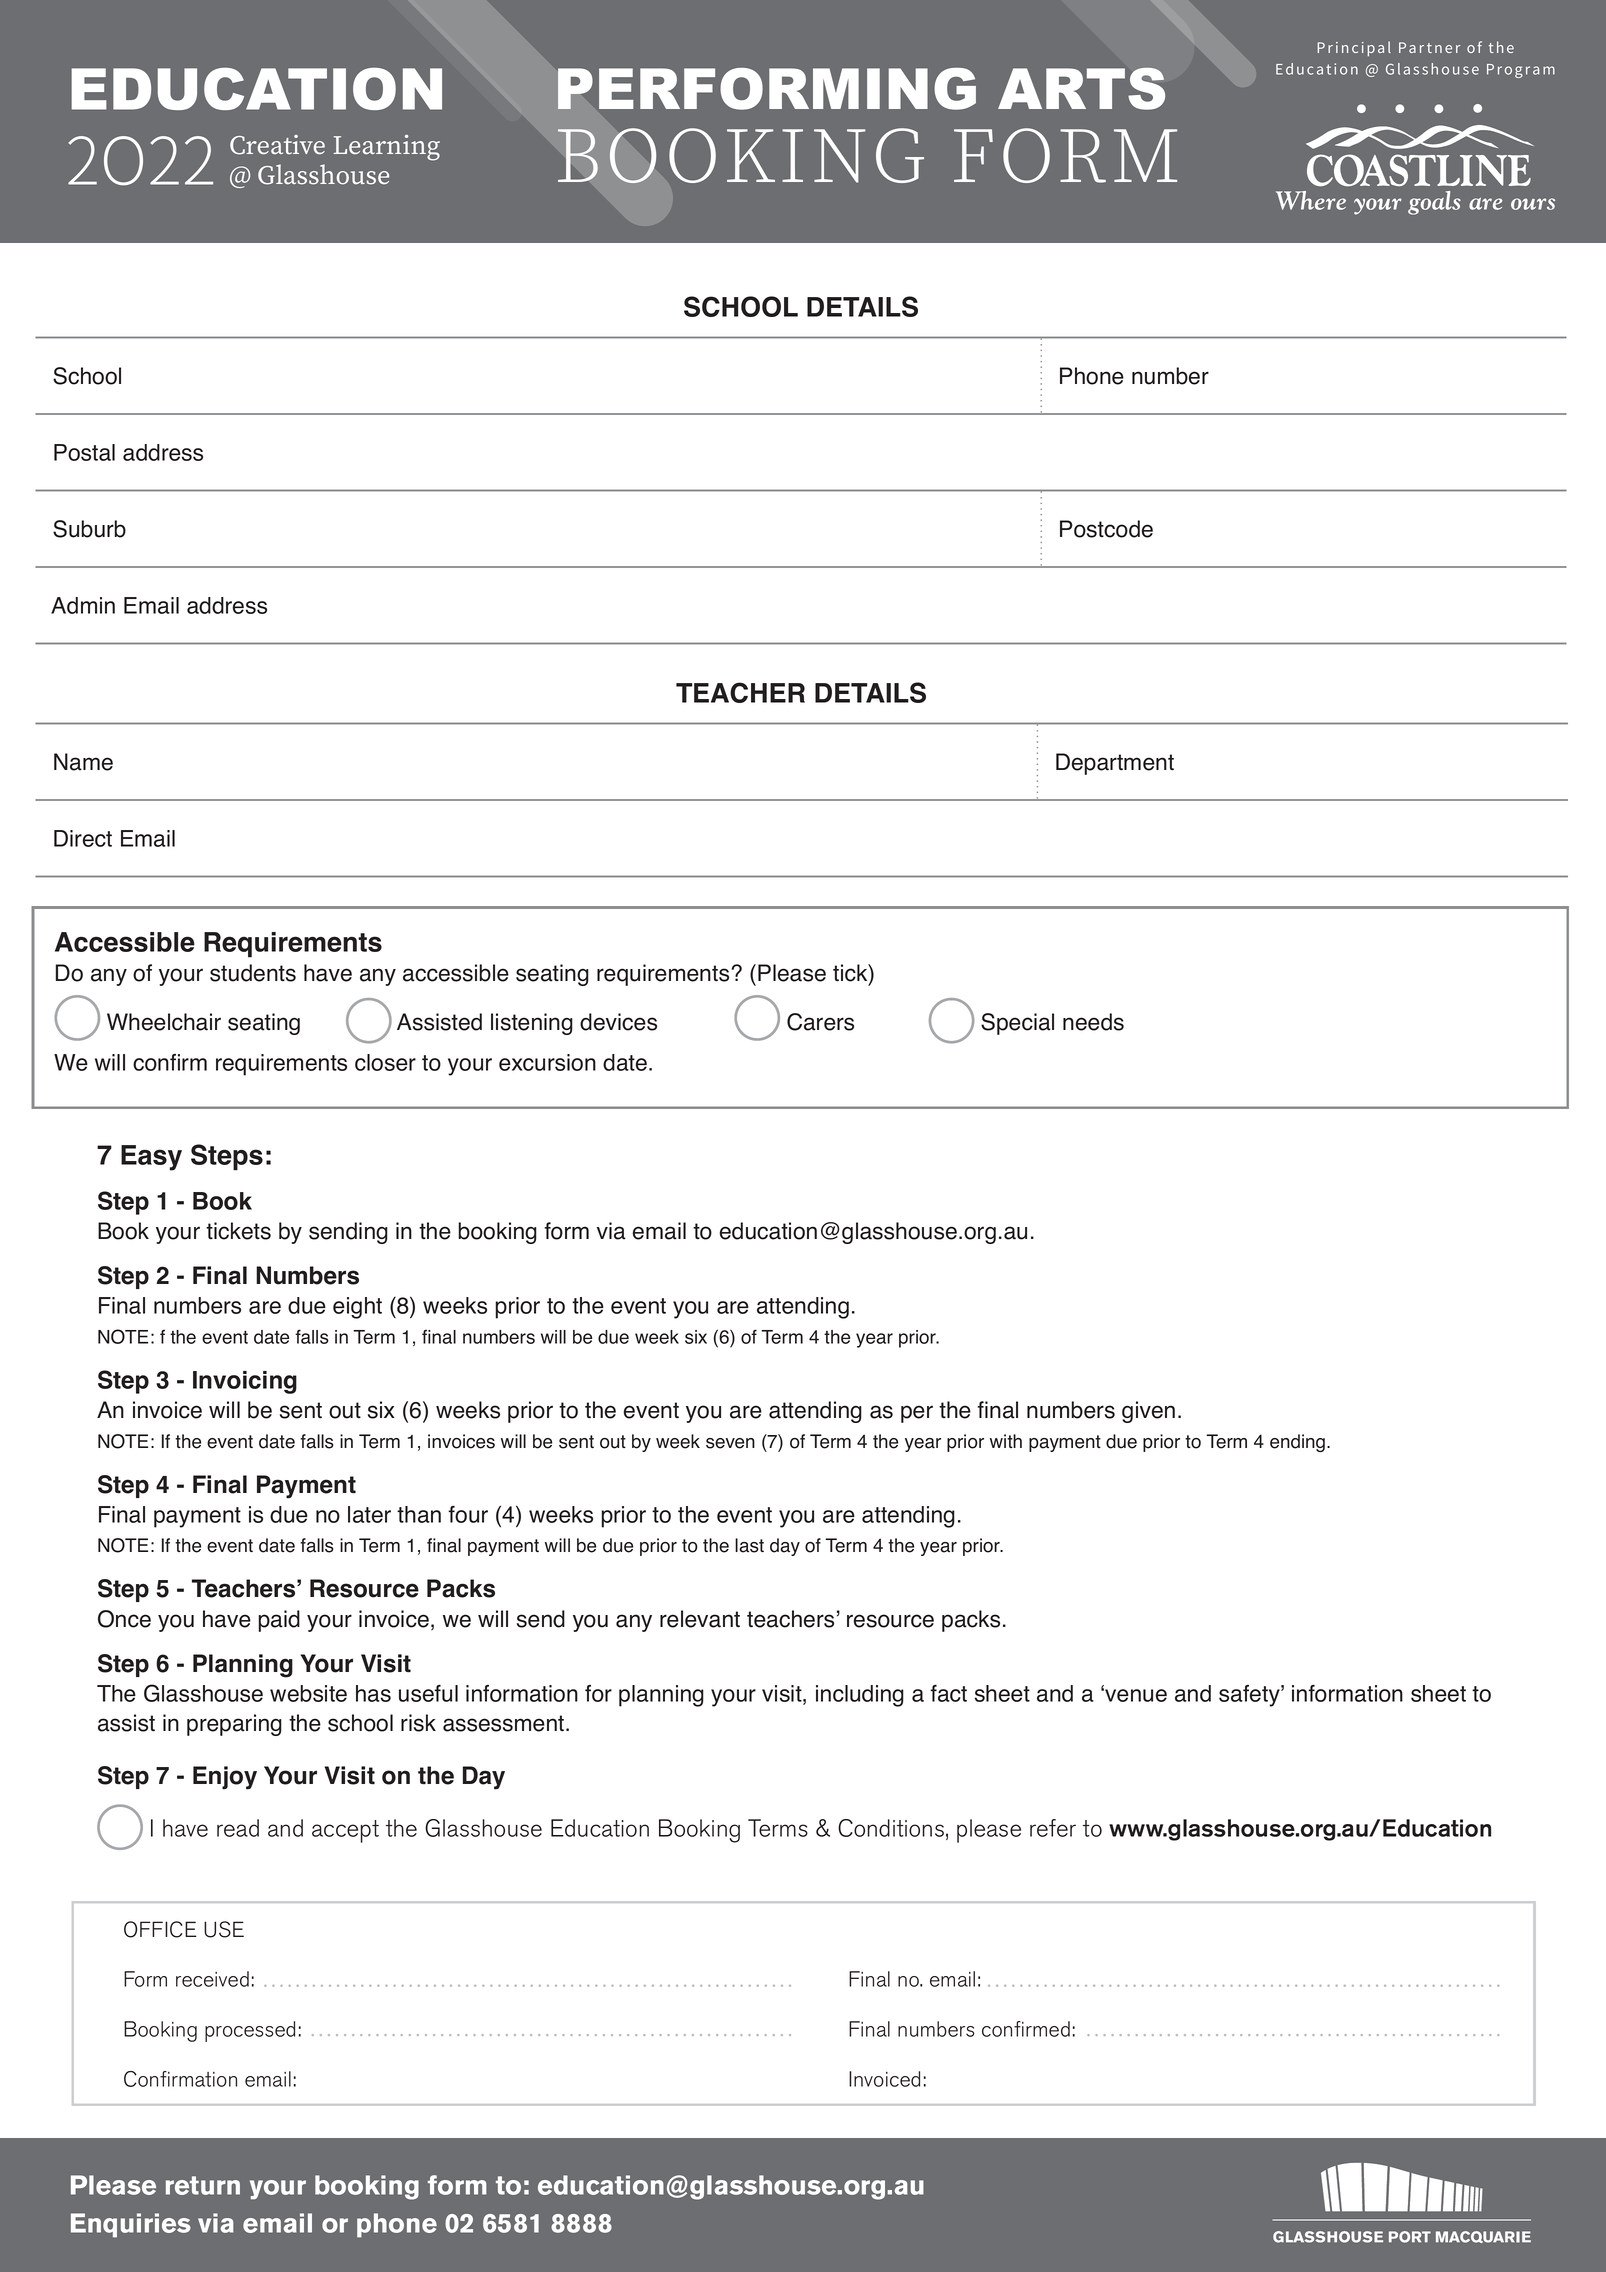 The image size is (1606, 2272). What do you see at coordinates (1521, 71) in the image?
I see `Program` at bounding box center [1521, 71].
